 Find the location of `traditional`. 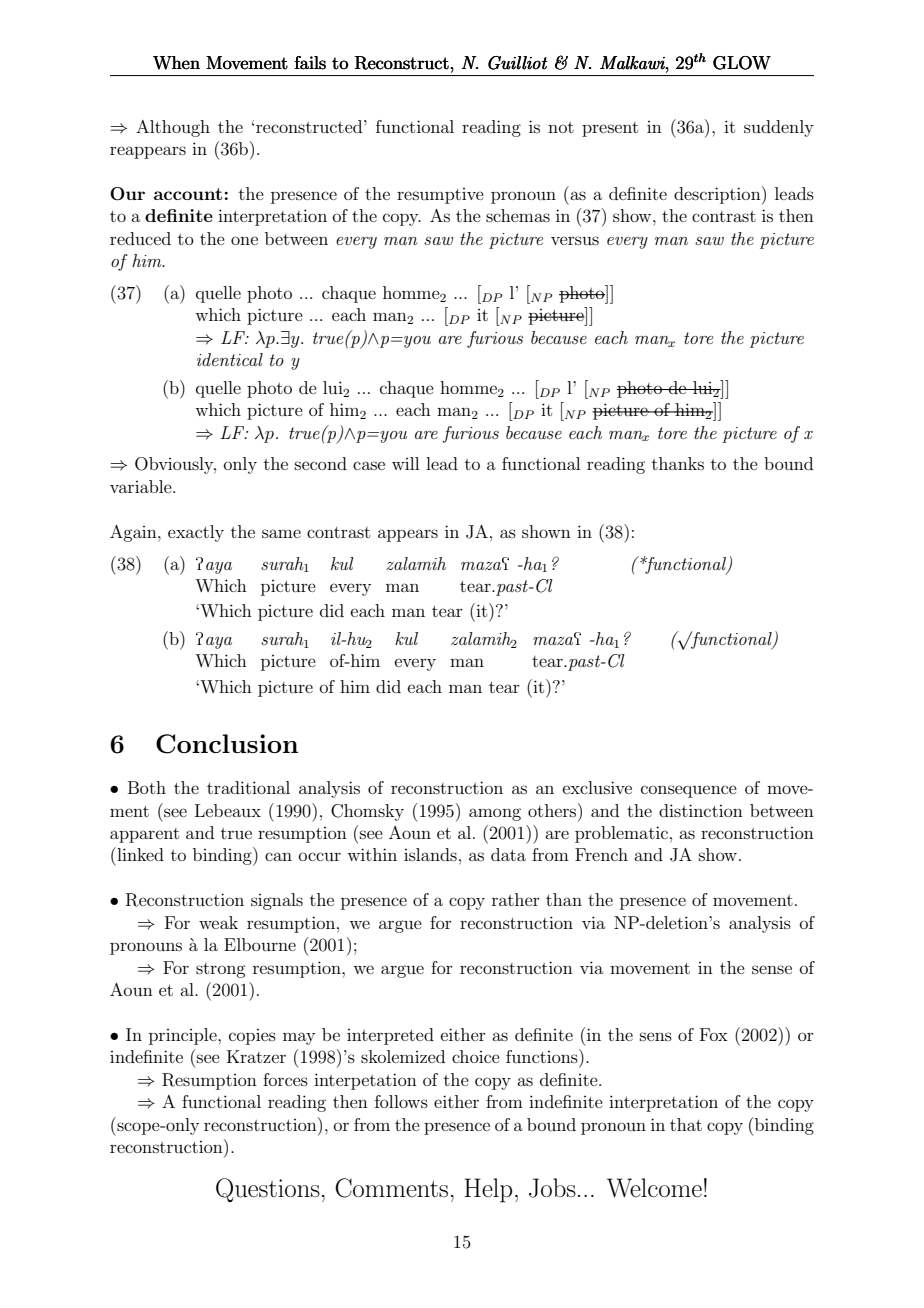

traditional is located at coordinates (248, 787).
